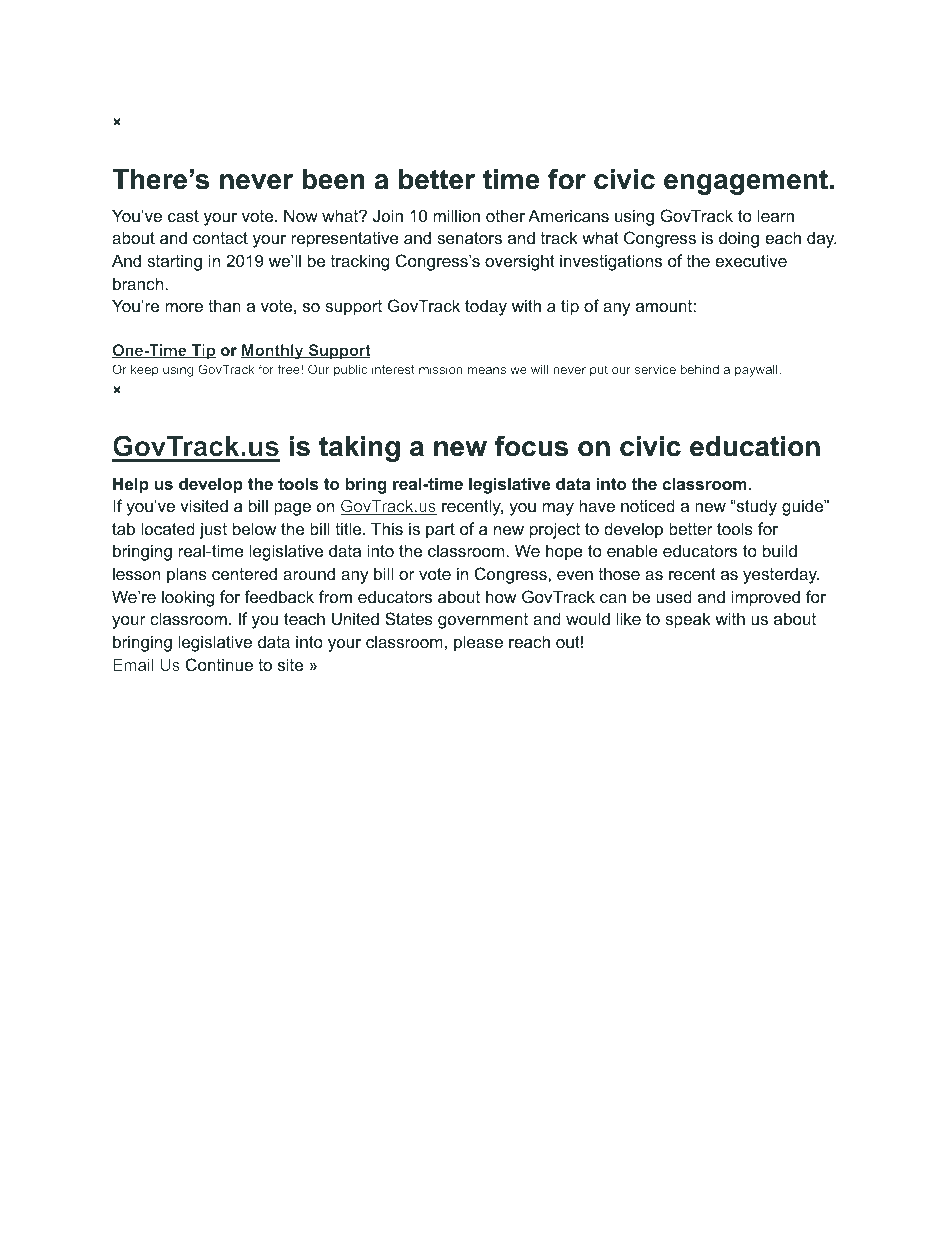 This screenshot has width=952, height=1233. What do you see at coordinates (145, 370) in the screenshot?
I see `keep` at bounding box center [145, 370].
